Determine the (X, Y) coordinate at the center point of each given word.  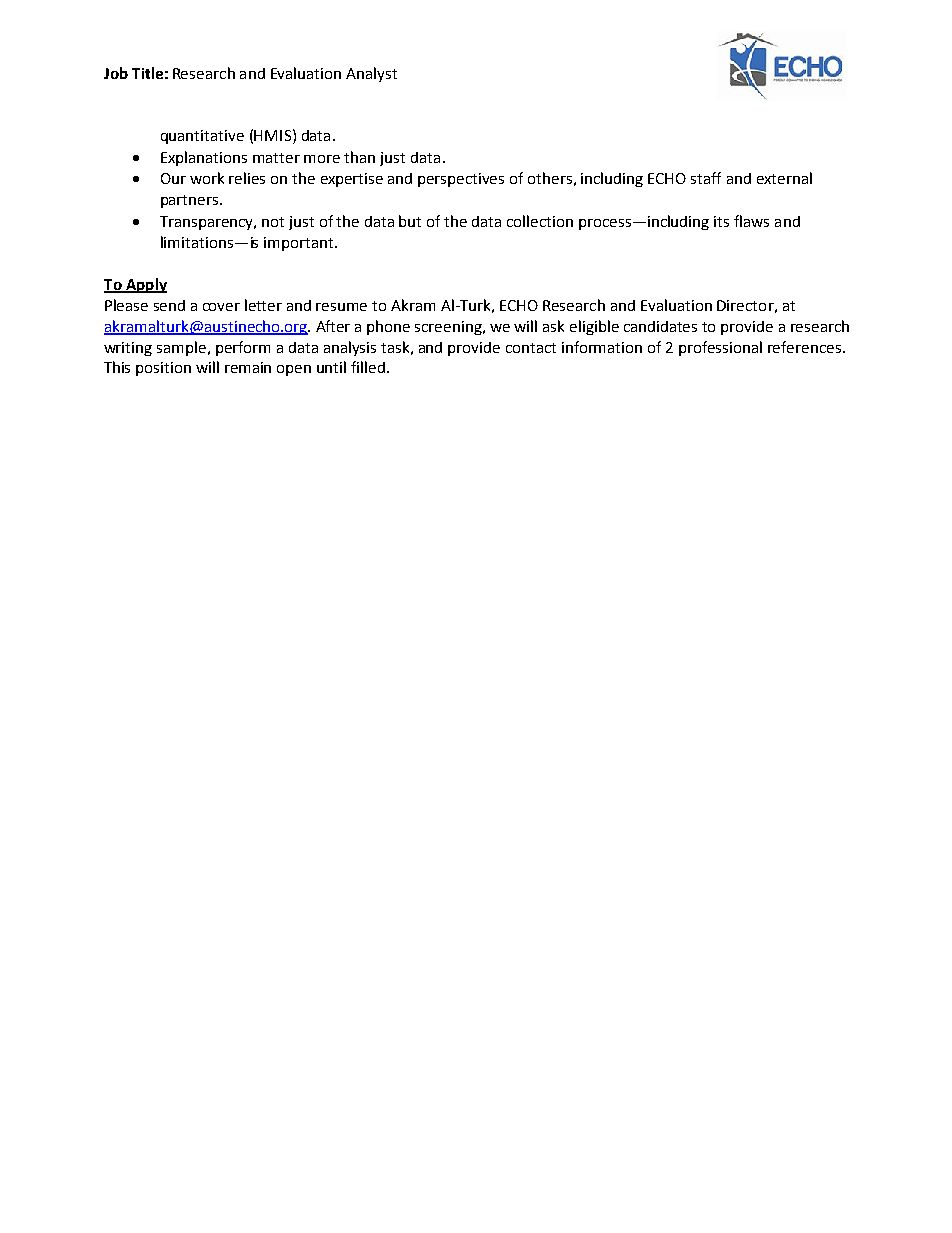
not (273, 222)
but (410, 221)
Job (116, 73)
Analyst (371, 74)
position (163, 369)
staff (706, 178)
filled (369, 367)
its (721, 221)
